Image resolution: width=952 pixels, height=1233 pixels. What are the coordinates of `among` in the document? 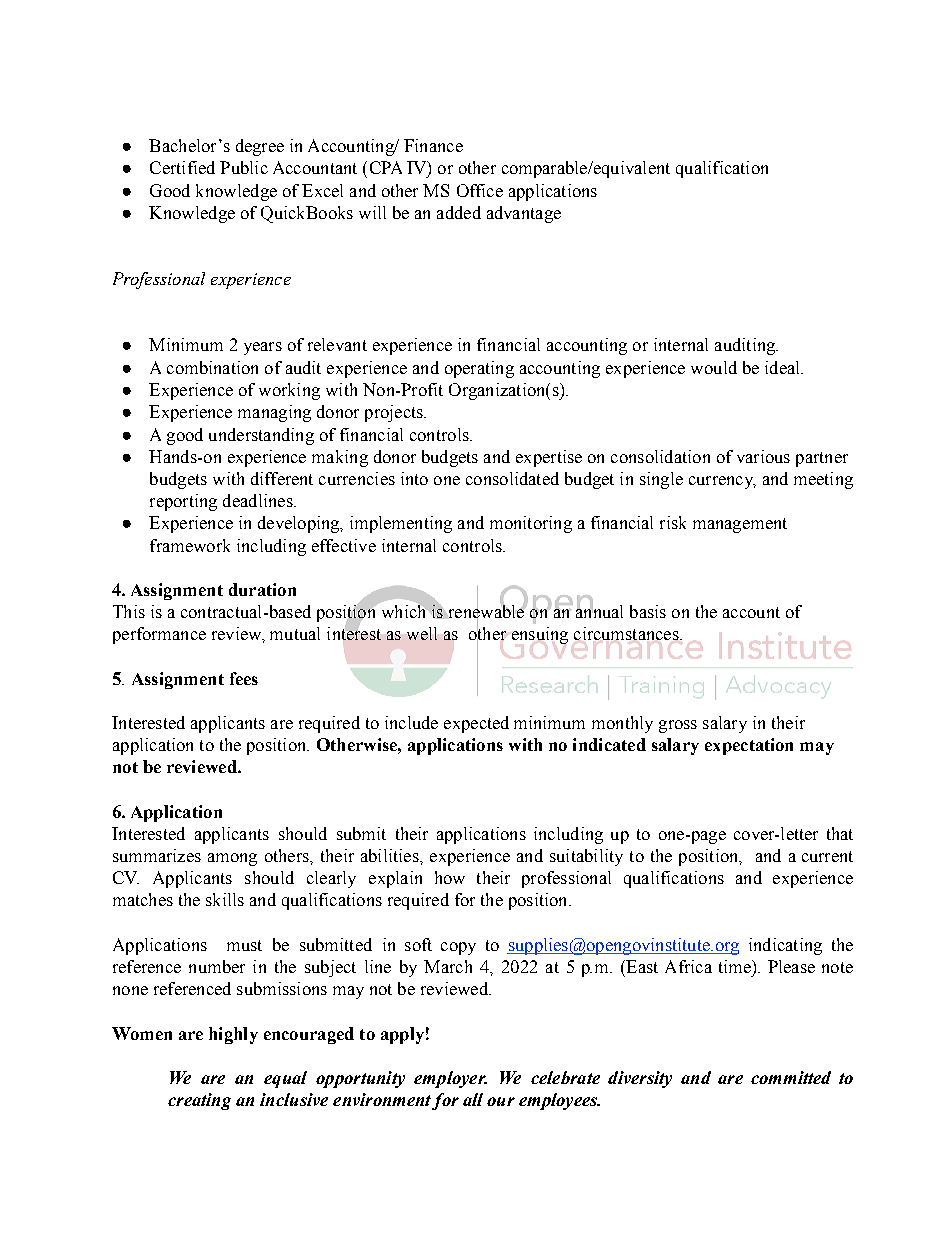 It's located at (232, 859).
